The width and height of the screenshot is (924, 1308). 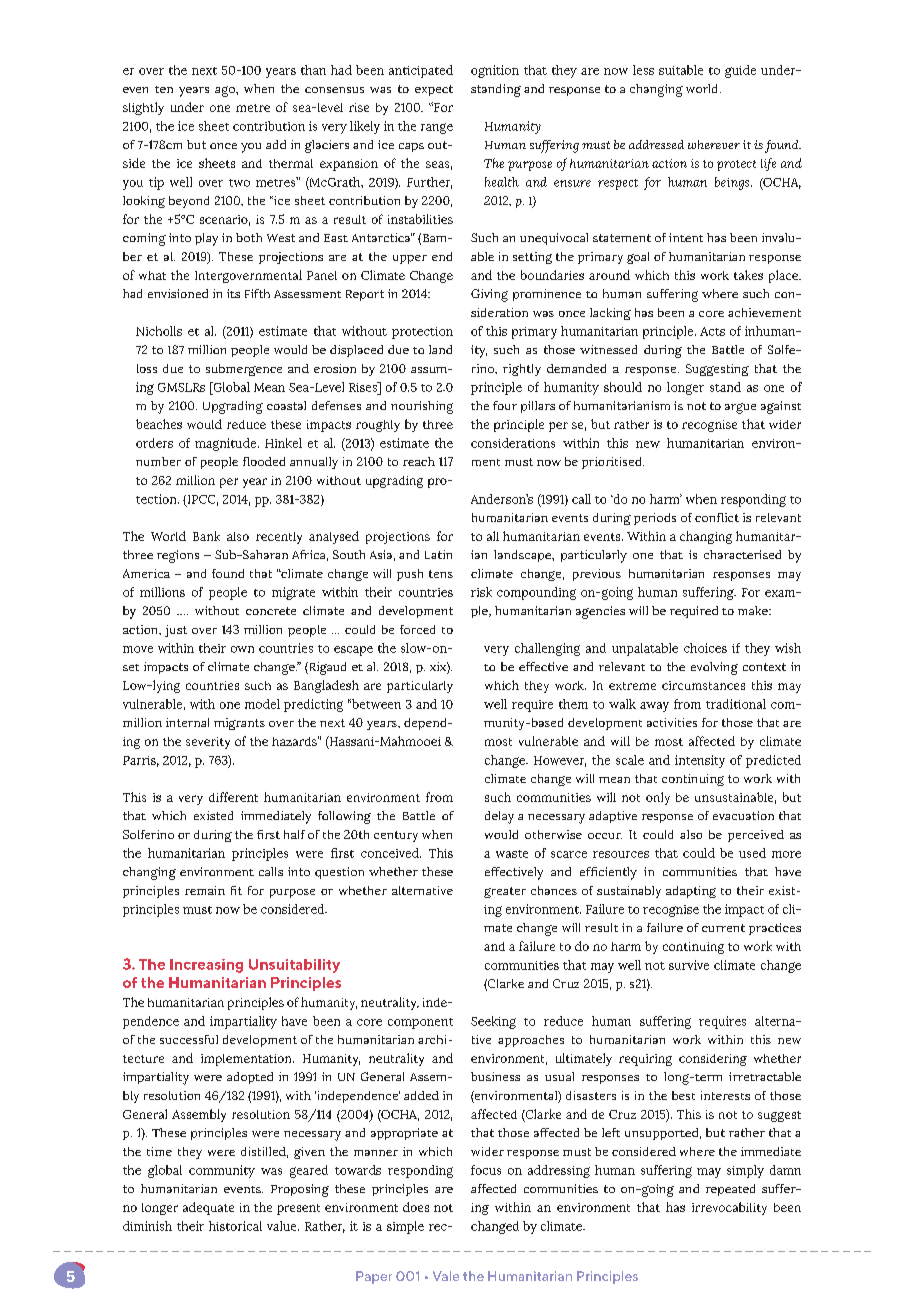 What do you see at coordinates (434, 90) in the screenshot?
I see `expect` at bounding box center [434, 90].
